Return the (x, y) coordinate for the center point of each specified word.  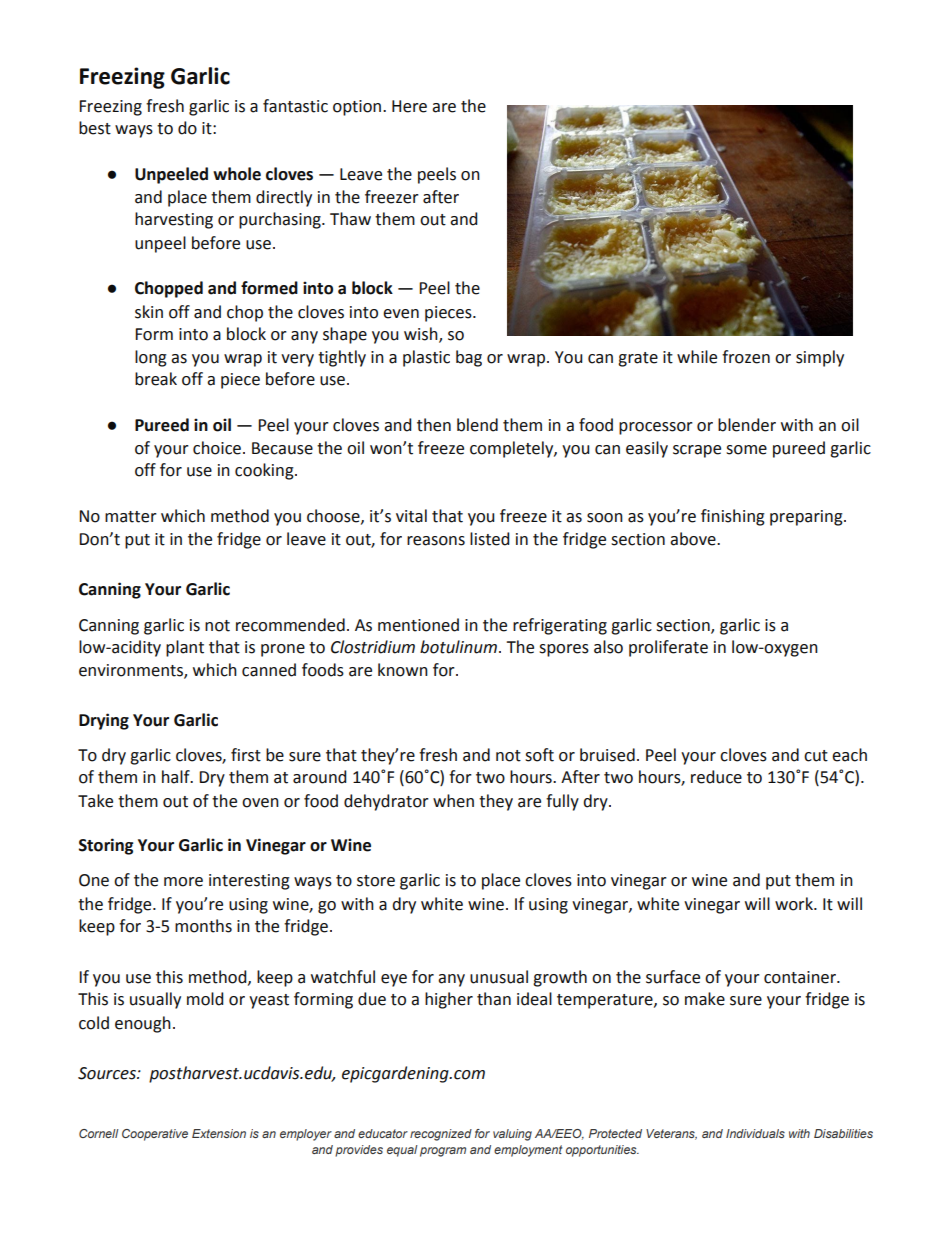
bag (469, 358)
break (156, 379)
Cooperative (155, 1135)
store (376, 881)
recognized (441, 1135)
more (183, 882)
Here (409, 106)
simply (820, 358)
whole (237, 174)
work (795, 904)
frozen (746, 357)
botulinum (458, 647)
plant (185, 648)
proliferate (668, 648)
